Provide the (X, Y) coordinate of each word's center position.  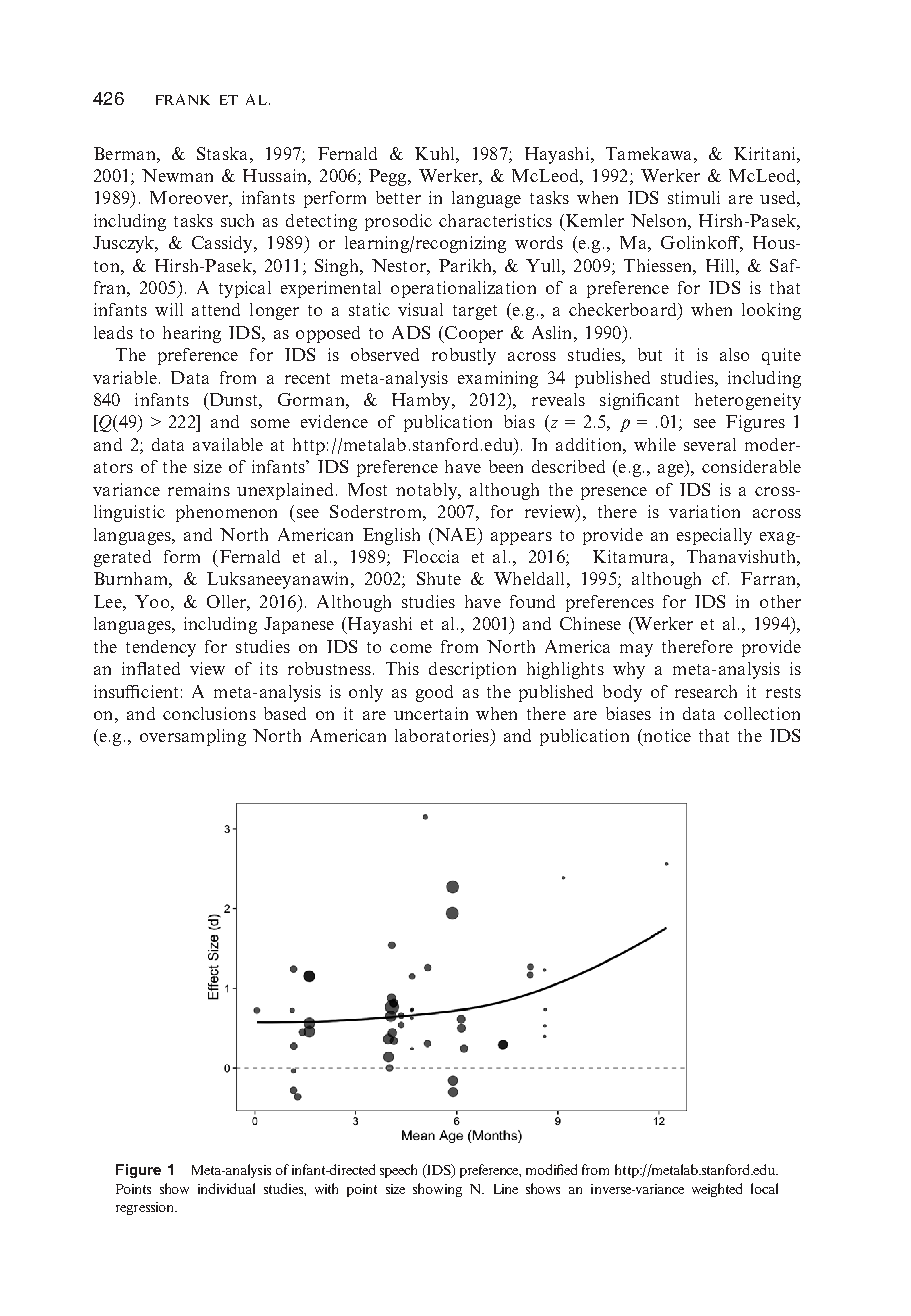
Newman (177, 175)
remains (199, 489)
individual (226, 1188)
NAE (455, 534)
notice (666, 737)
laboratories (442, 735)
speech (398, 1171)
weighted (717, 1190)
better (398, 197)
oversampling (193, 737)
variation (704, 511)
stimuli (694, 197)
